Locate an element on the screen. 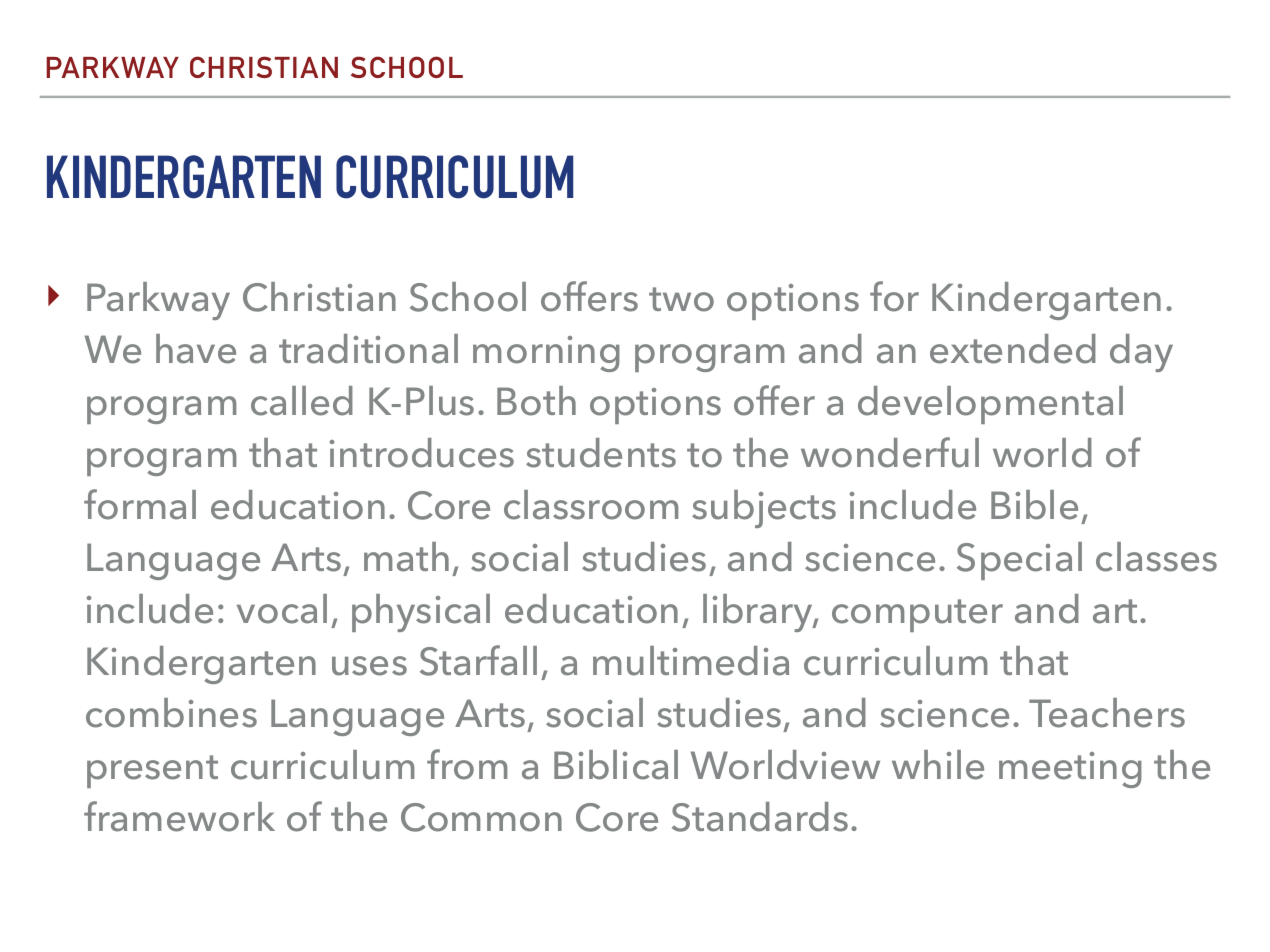 This screenshot has height=952, width=1270. Standards is located at coordinates (760, 817).
